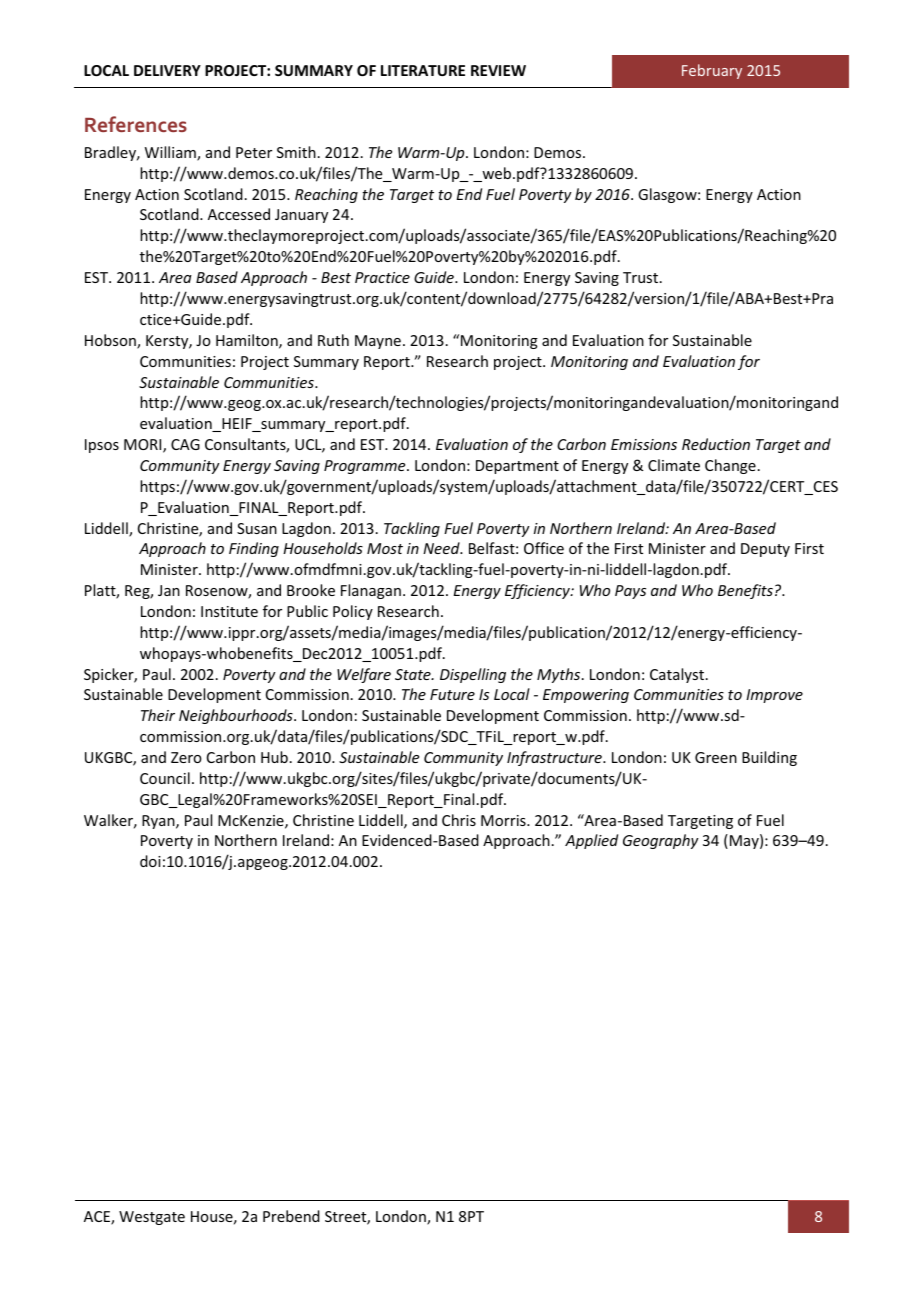 This screenshot has width=924, height=1308. What do you see at coordinates (678, 675) in the screenshot?
I see `Catalyst` at bounding box center [678, 675].
